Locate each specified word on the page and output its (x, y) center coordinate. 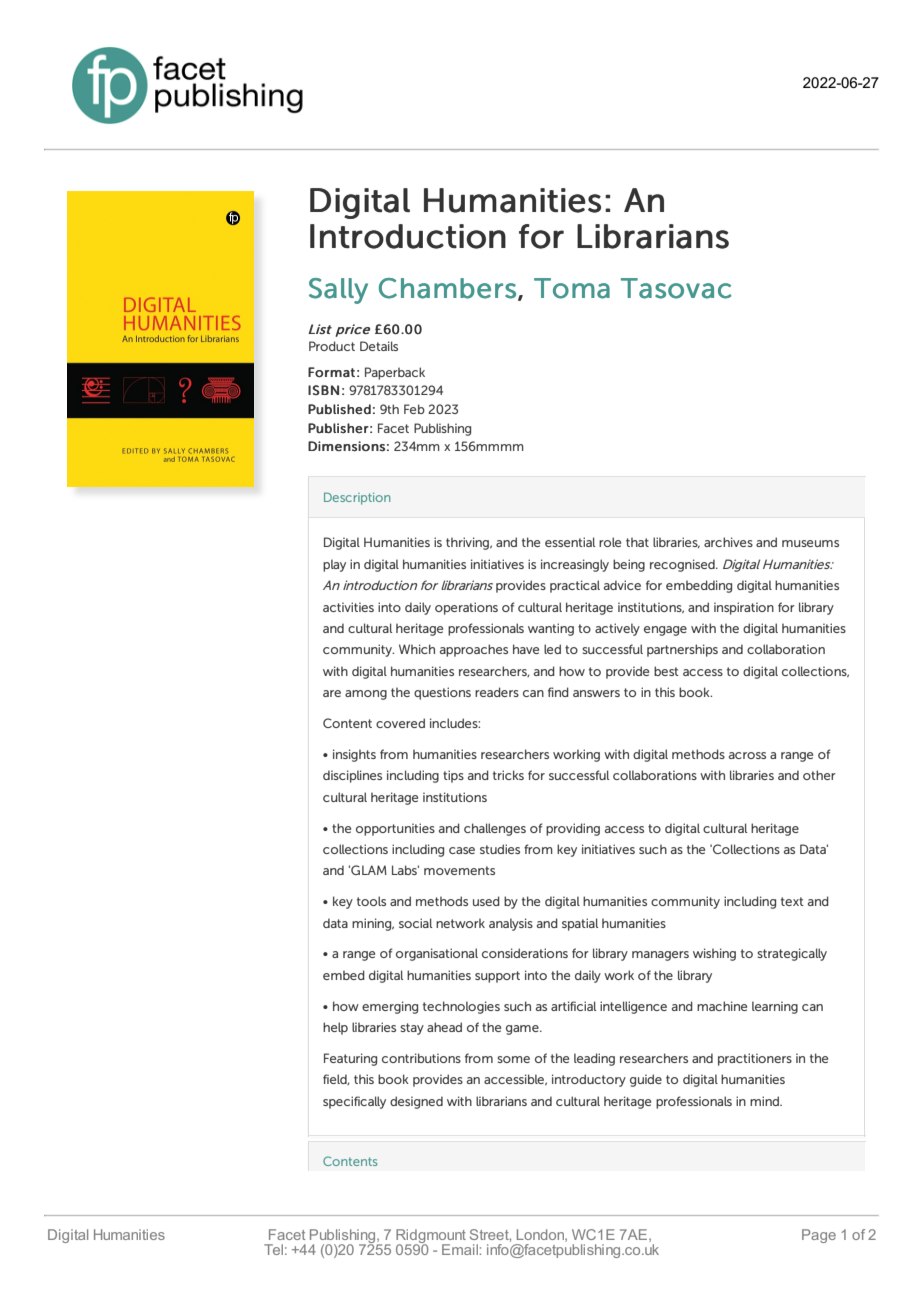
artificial (573, 1006)
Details (379, 346)
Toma (572, 288)
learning (775, 1007)
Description (357, 498)
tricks (508, 775)
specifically (354, 1102)
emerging (390, 1007)
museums (810, 543)
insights (354, 755)
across (747, 755)
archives (728, 542)
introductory (589, 1080)
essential (570, 542)
